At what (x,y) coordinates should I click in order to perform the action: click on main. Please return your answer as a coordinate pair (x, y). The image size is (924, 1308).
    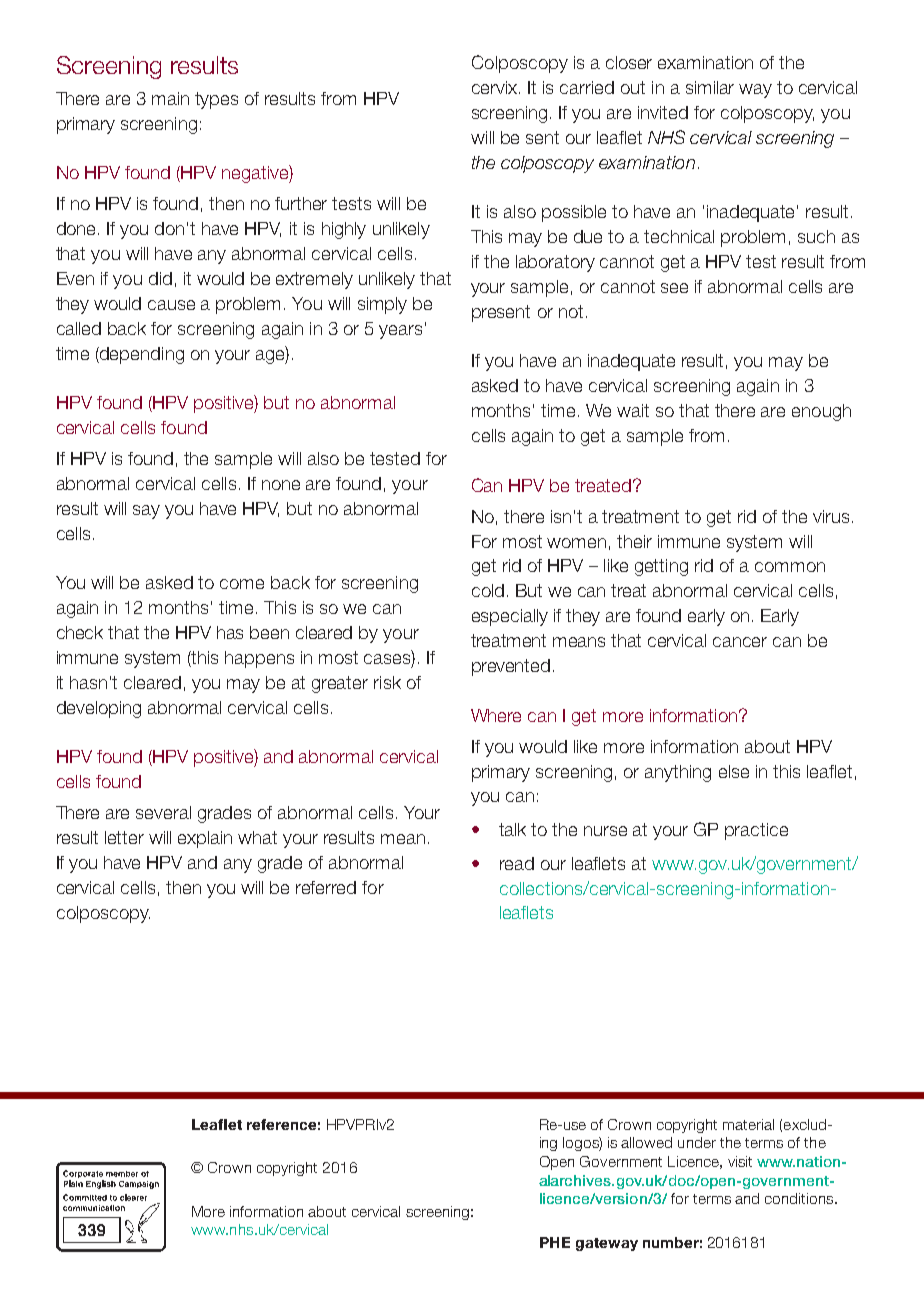
    Looking at the image, I should click on (170, 98).
